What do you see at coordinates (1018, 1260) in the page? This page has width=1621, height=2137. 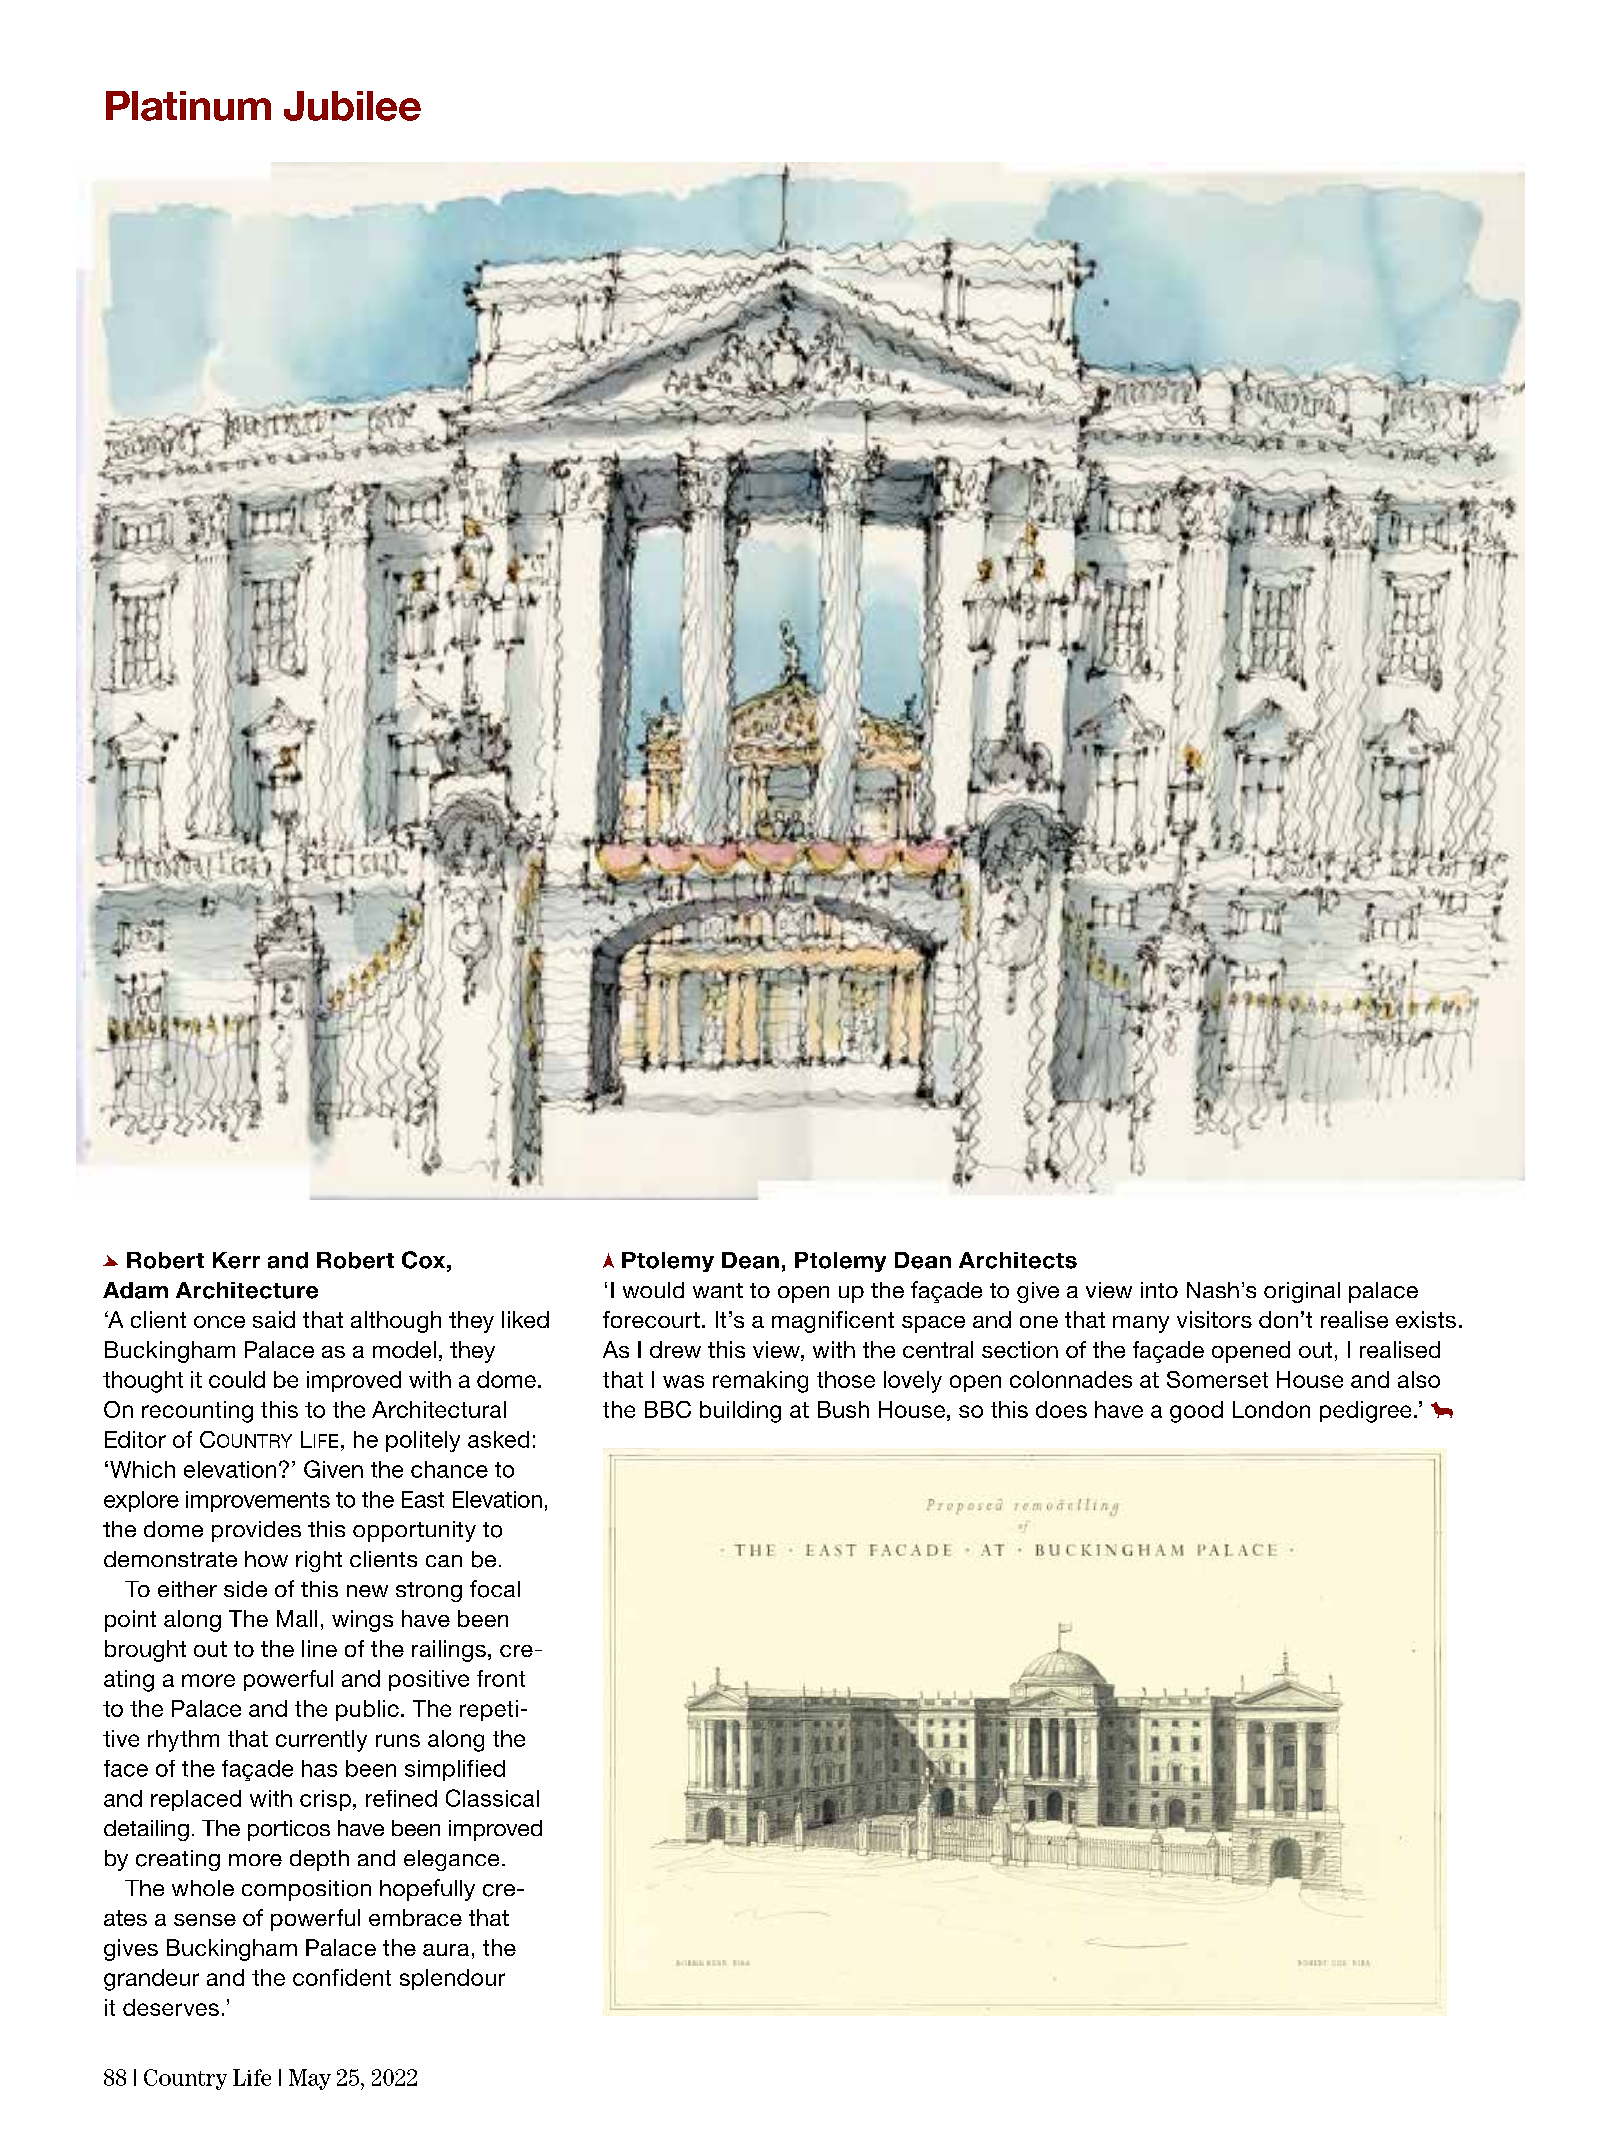 I see `Architects` at bounding box center [1018, 1260].
